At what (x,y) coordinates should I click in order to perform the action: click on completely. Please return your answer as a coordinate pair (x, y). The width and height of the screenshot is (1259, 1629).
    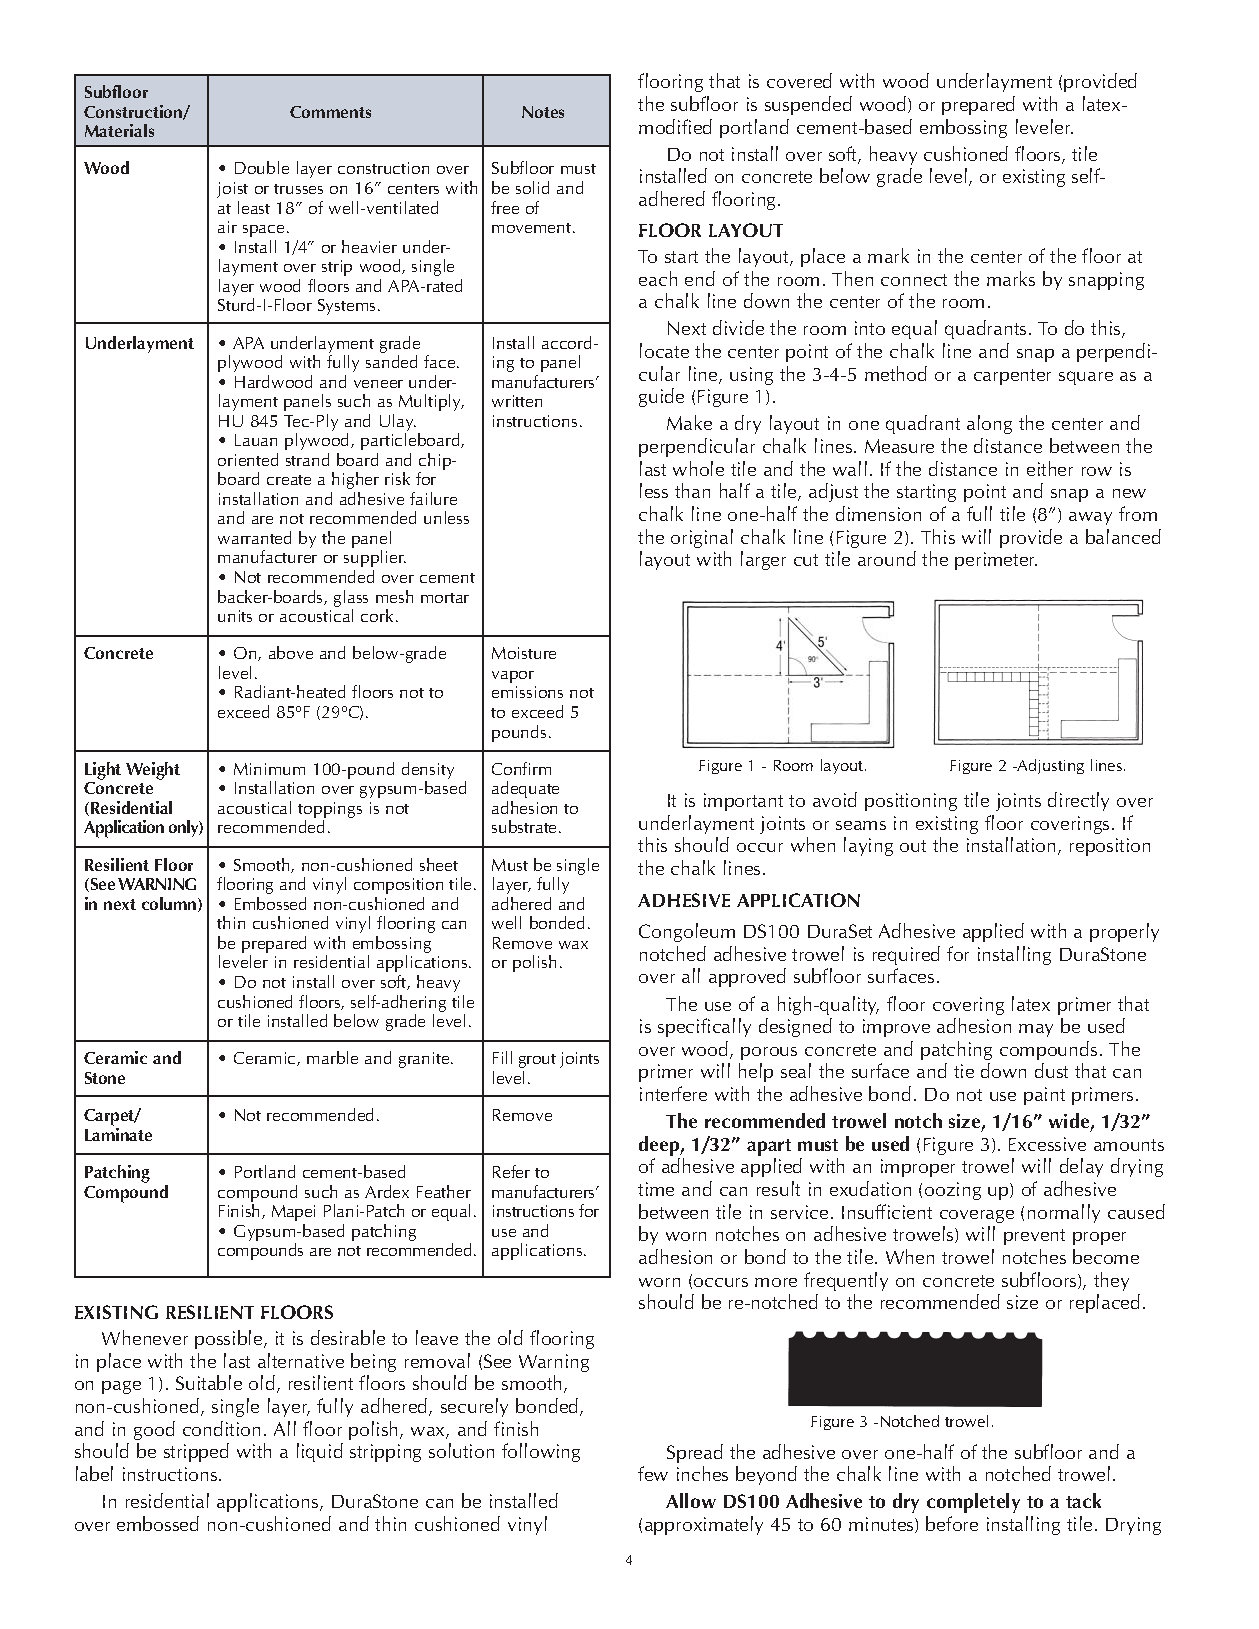
    Looking at the image, I should click on (973, 1503).
